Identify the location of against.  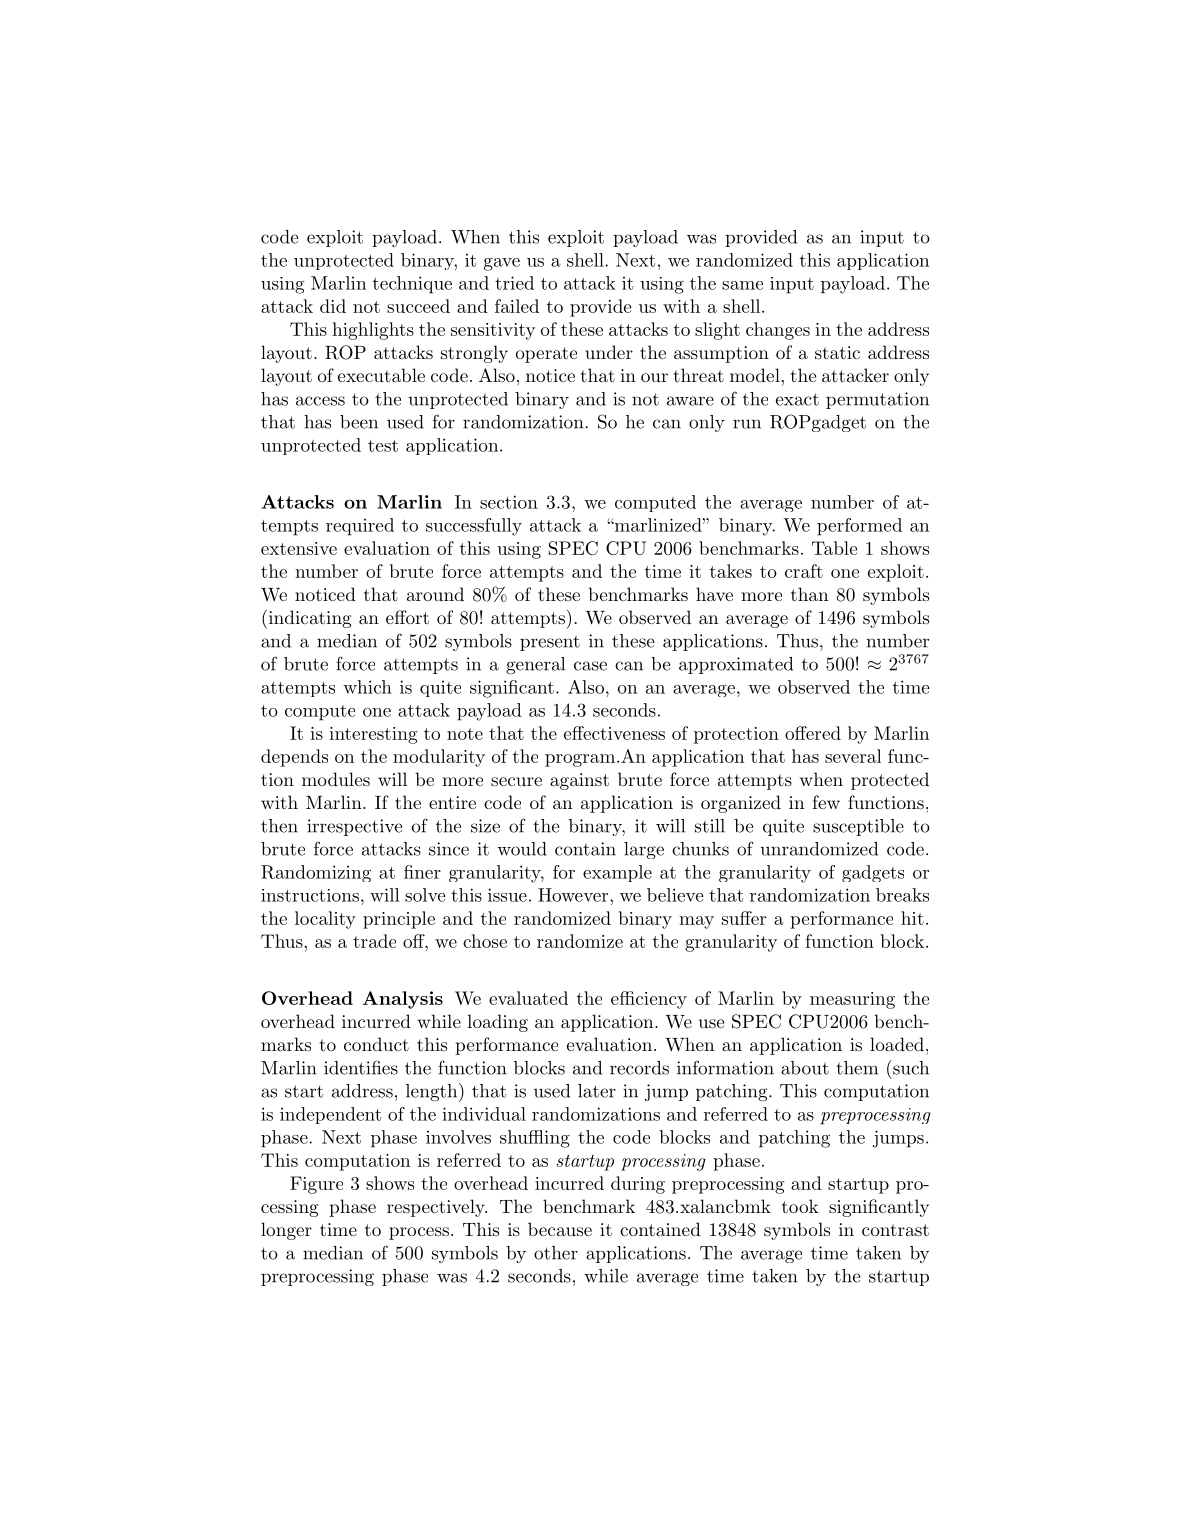
(579, 781).
